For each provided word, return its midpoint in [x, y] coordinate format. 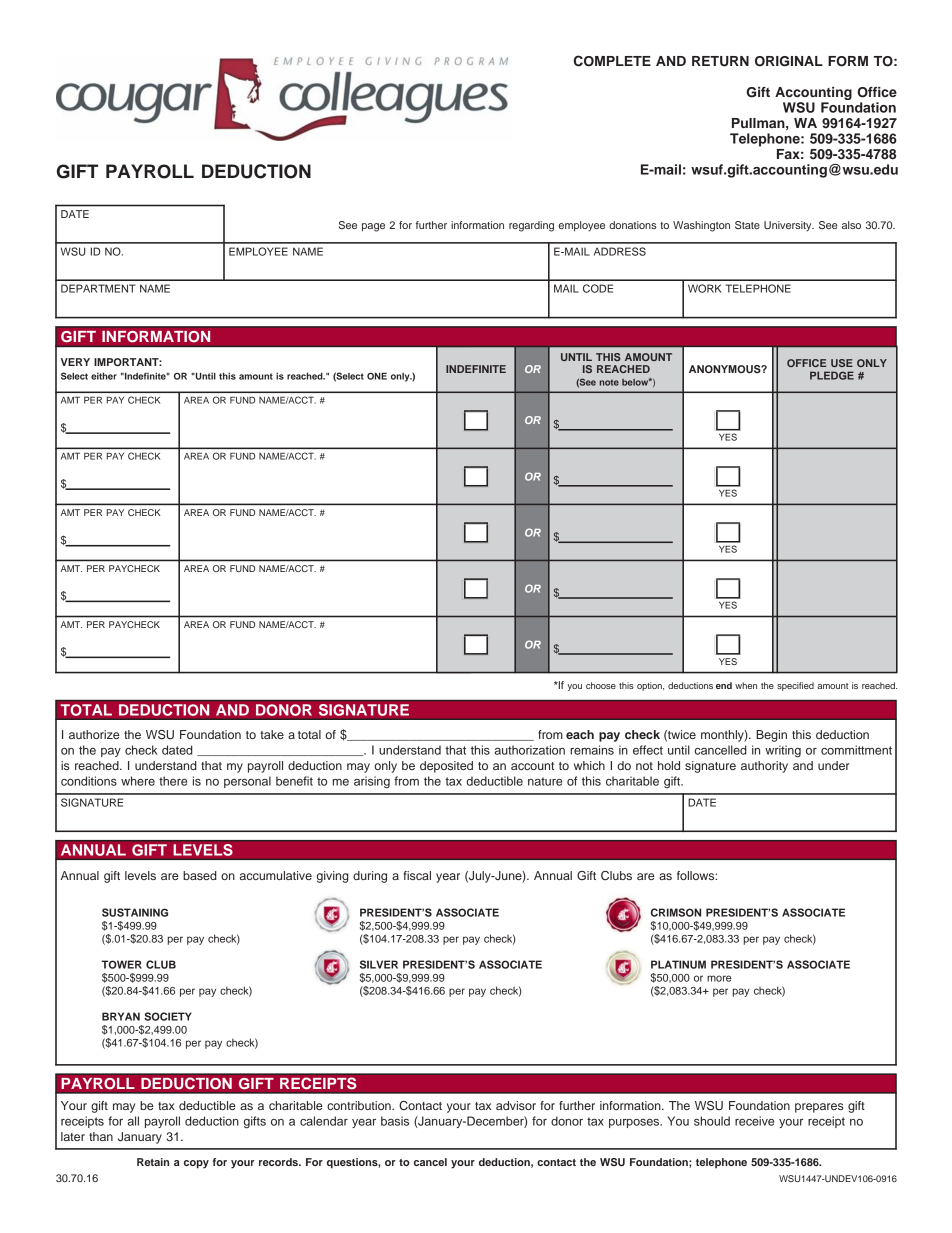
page [373, 227]
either [104, 376]
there [173, 781]
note [609, 382]
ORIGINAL [789, 61]
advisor [516, 1105]
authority [764, 767]
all [133, 1121]
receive [754, 1121]
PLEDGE [832, 375]
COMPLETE [612, 61]
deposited [446, 767]
